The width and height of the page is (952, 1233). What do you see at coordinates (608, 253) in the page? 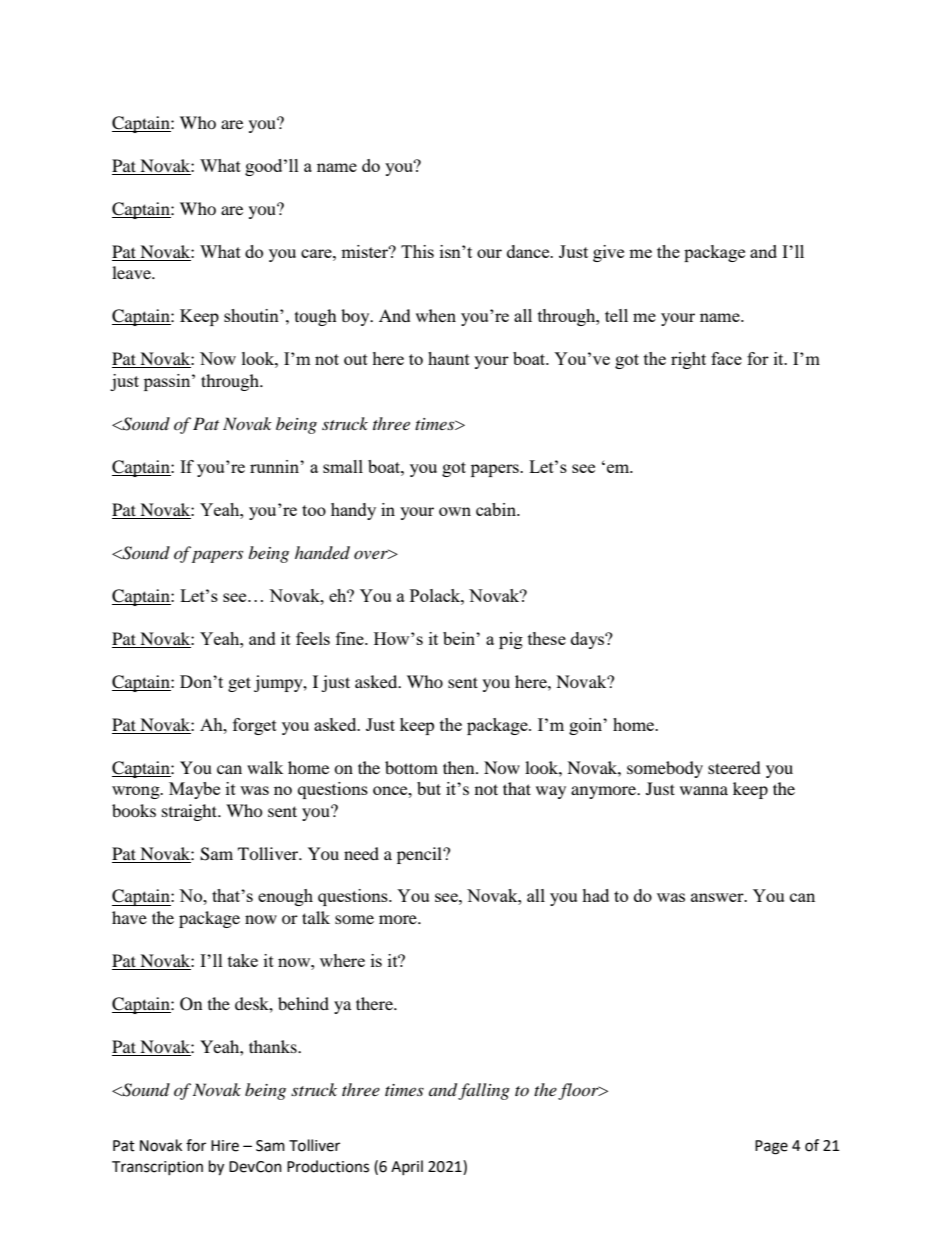
I see `give` at bounding box center [608, 253].
